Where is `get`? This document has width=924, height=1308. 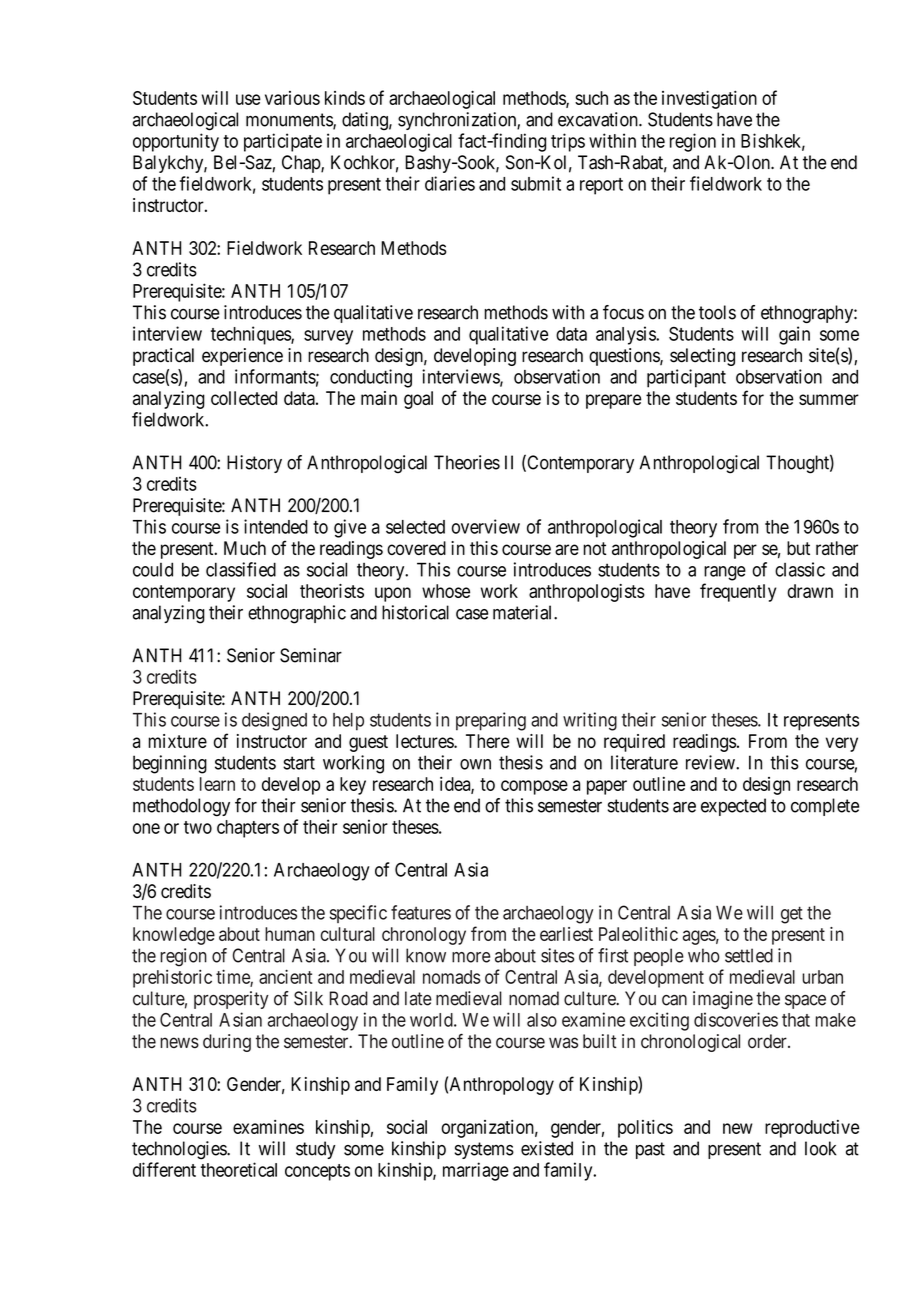 get is located at coordinates (792, 915).
